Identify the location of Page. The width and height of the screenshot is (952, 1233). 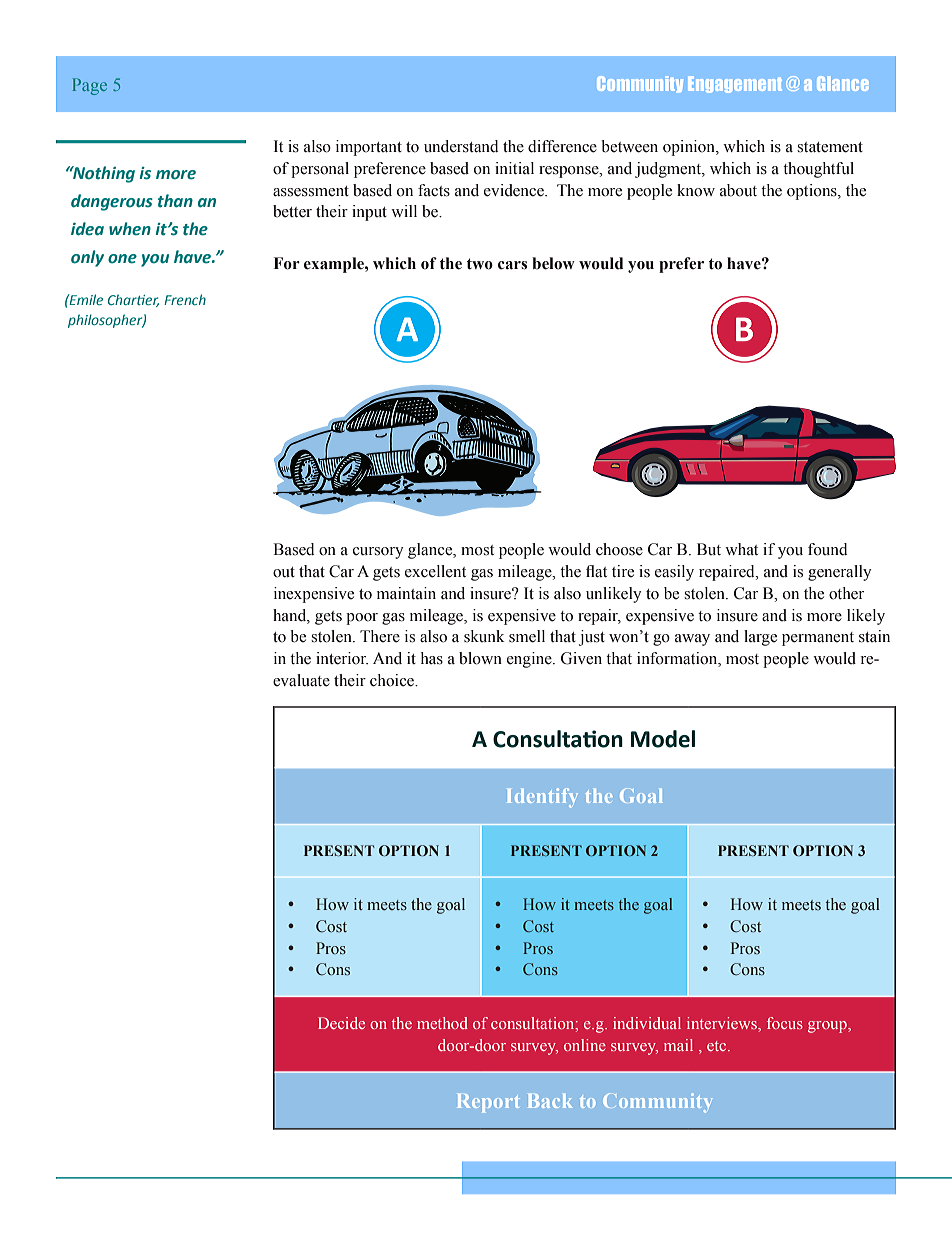
(89, 86).
